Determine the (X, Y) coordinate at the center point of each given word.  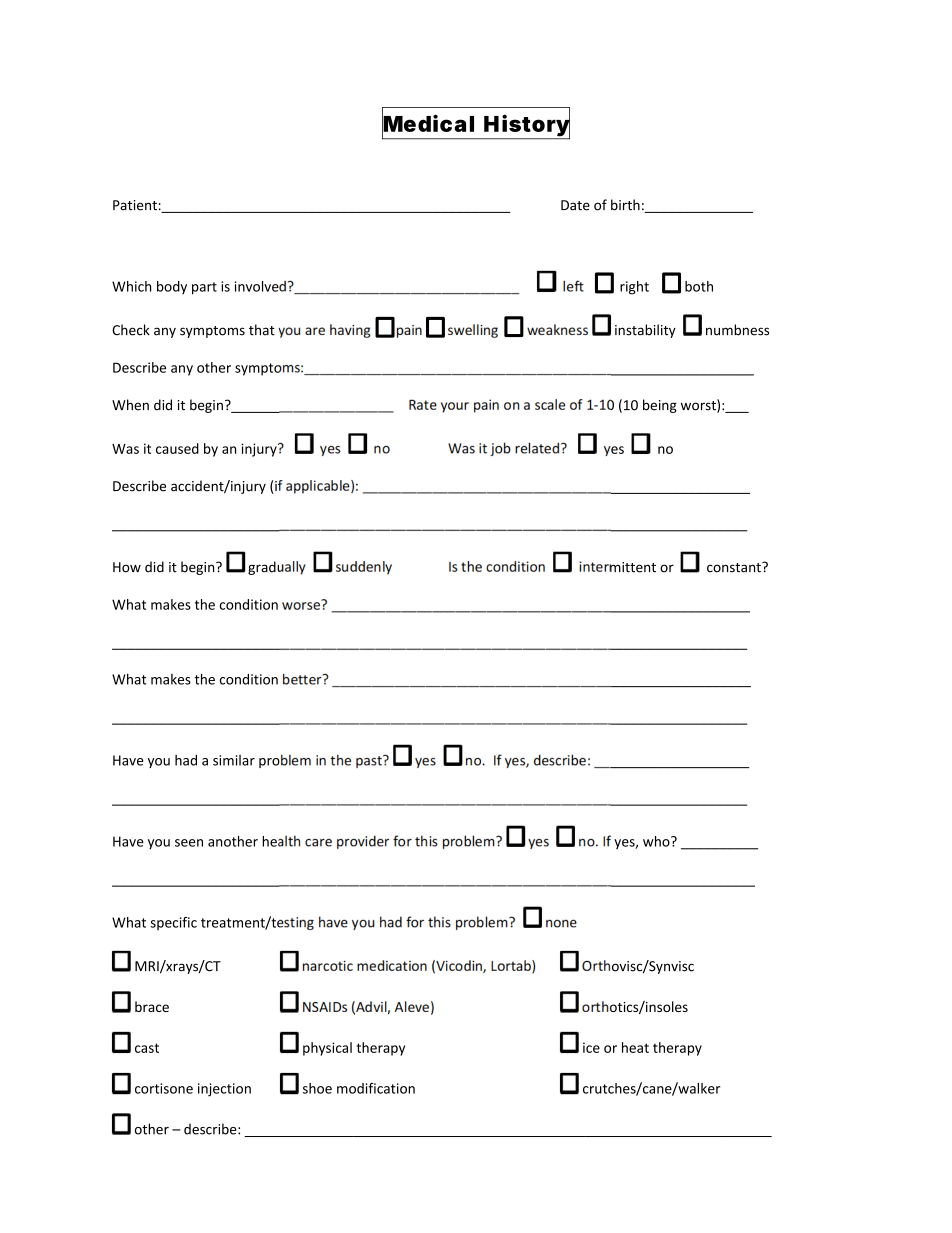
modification (376, 1088)
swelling (473, 331)
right (634, 288)
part (204, 288)
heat (635, 1047)
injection (224, 1090)
